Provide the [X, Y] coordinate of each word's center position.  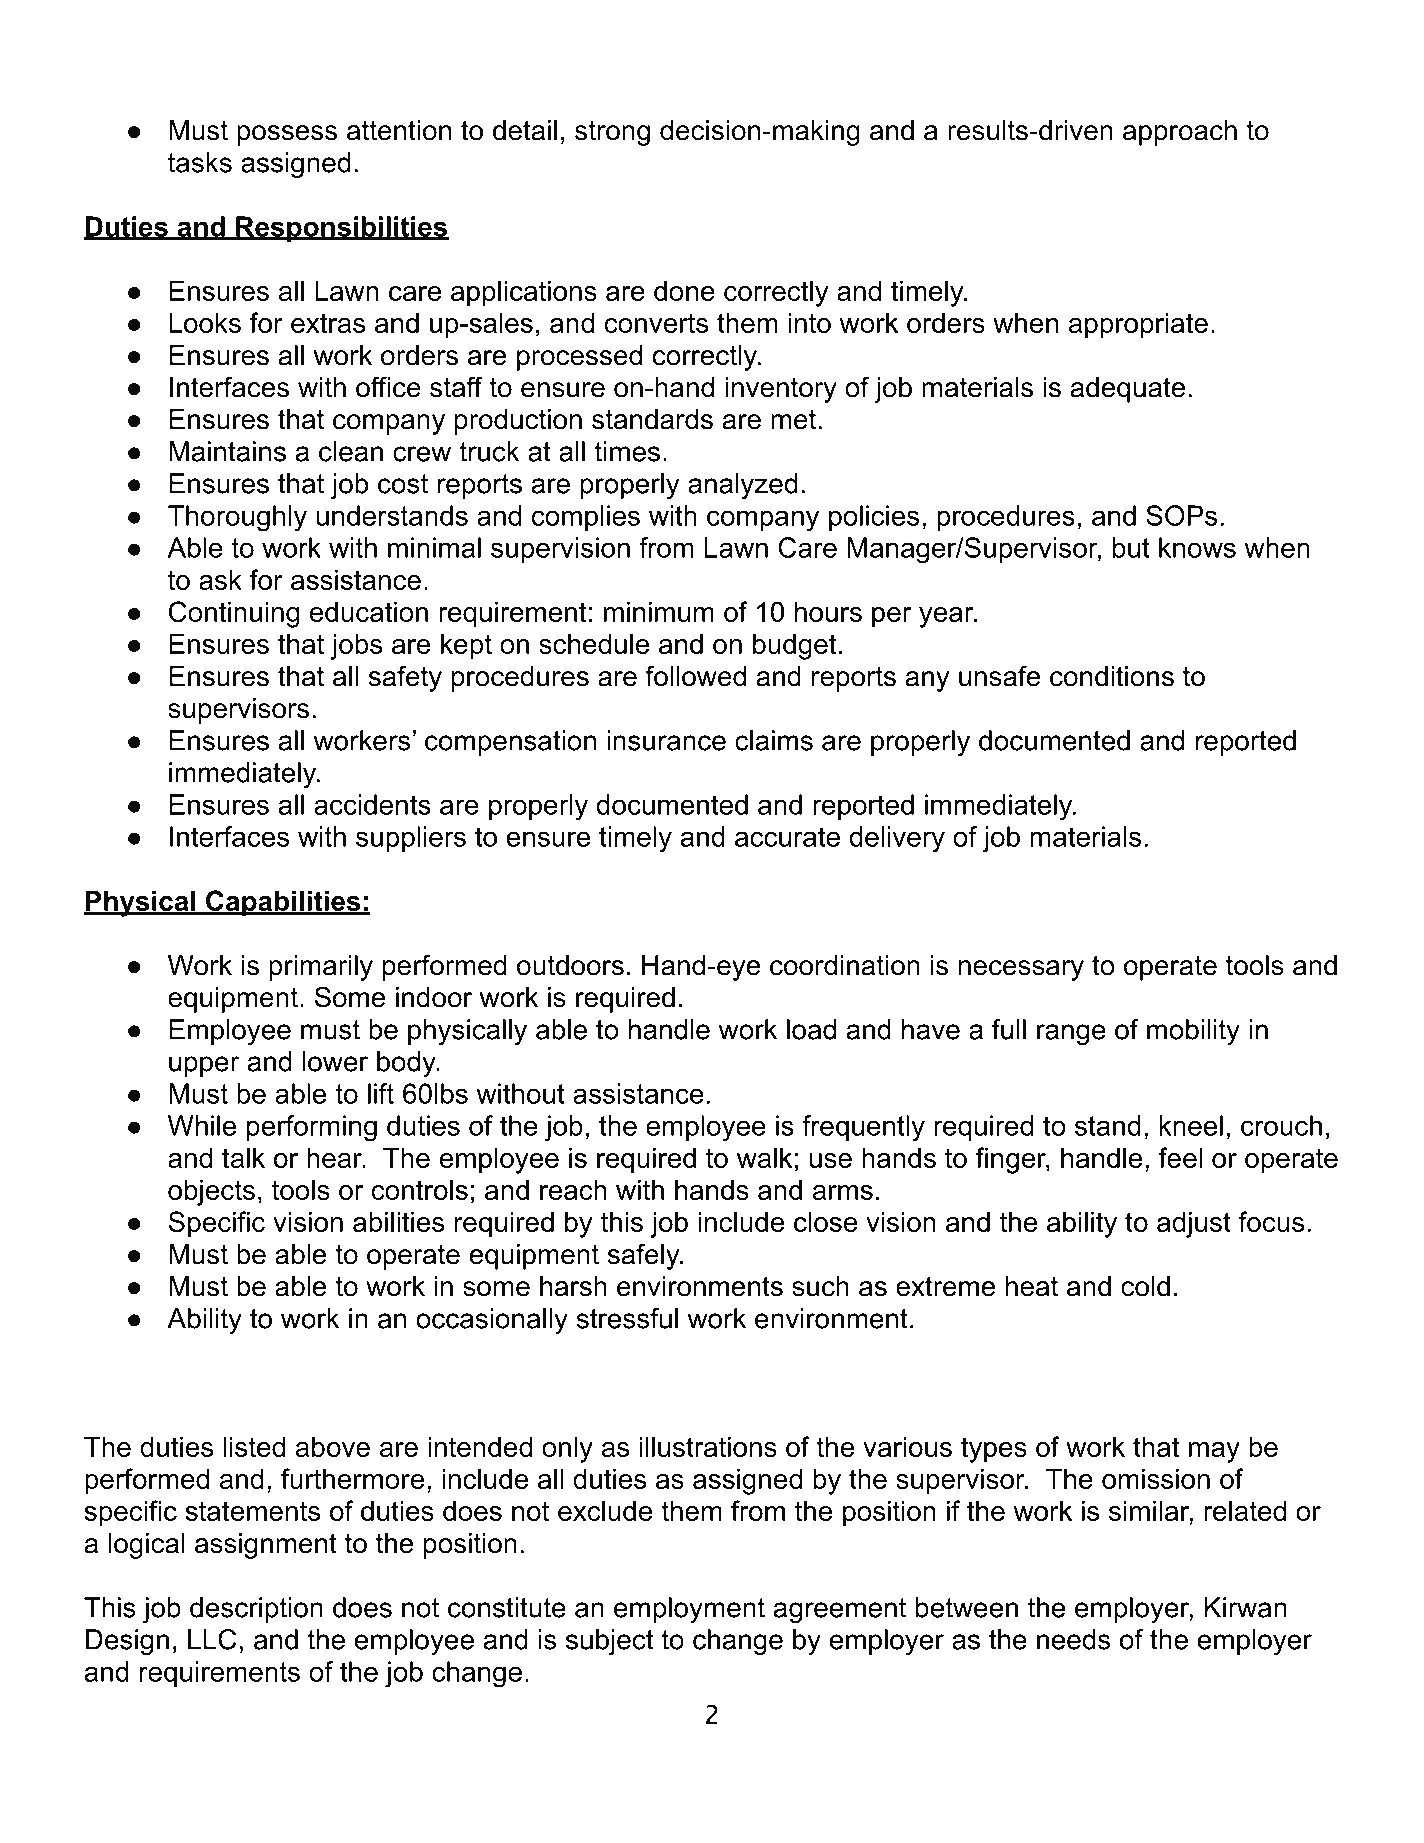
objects [211, 1193]
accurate [787, 837]
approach [1180, 133]
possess [287, 135]
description [256, 1610]
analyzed [743, 486]
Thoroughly [237, 518]
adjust [1194, 1224]
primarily [321, 968]
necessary [1021, 970]
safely [645, 1256]
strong [612, 133]
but [1131, 547]
